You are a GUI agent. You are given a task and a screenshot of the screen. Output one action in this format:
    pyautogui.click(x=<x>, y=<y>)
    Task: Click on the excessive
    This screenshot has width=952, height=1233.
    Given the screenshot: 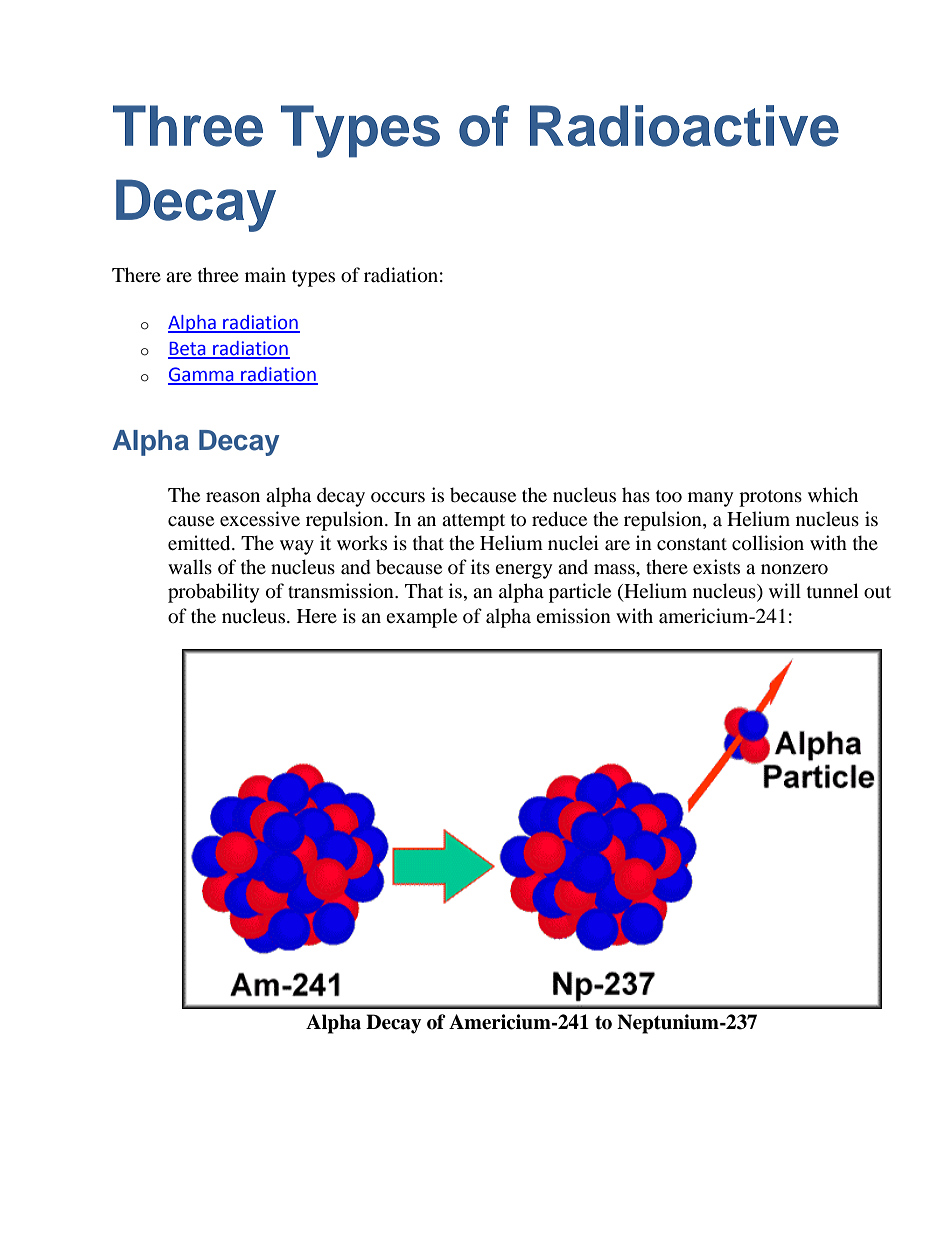 What is the action you would take?
    pyautogui.click(x=260, y=518)
